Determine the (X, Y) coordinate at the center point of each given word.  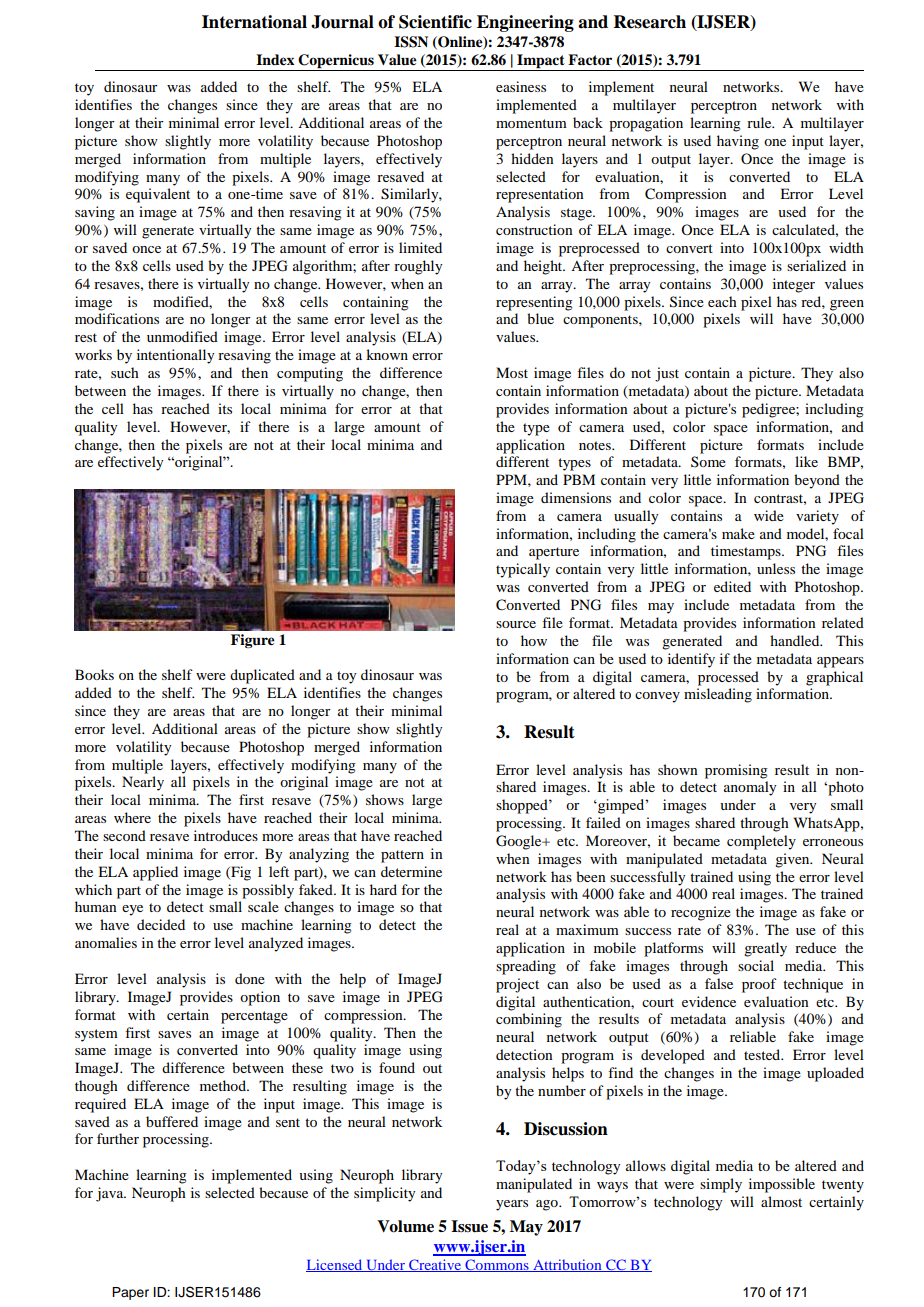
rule (760, 122)
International (254, 22)
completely (761, 842)
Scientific (435, 22)
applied (155, 873)
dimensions (576, 497)
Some (708, 461)
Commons (497, 1265)
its (225, 408)
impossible (782, 1185)
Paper (130, 1293)
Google (520, 842)
